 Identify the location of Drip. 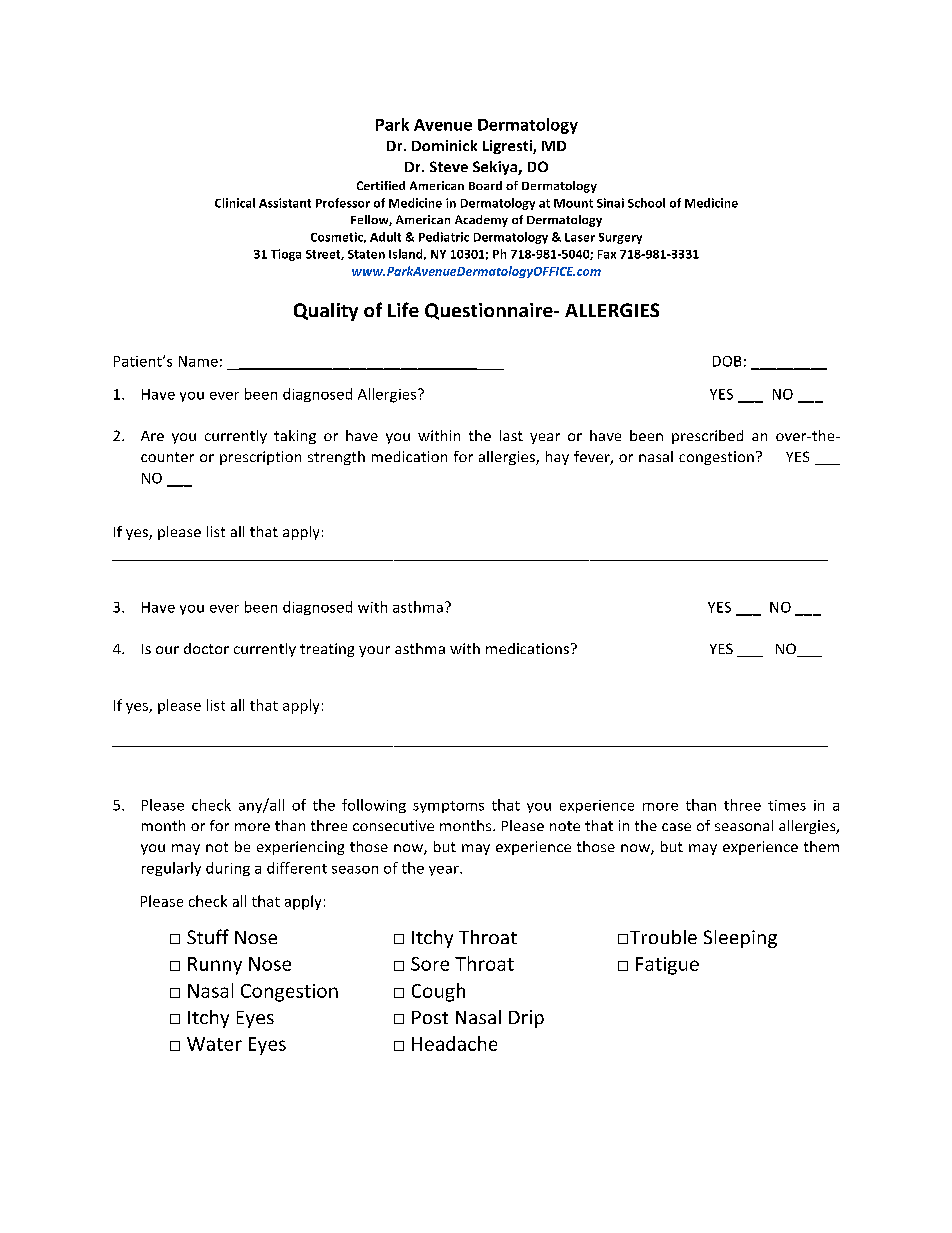
(526, 1019).
